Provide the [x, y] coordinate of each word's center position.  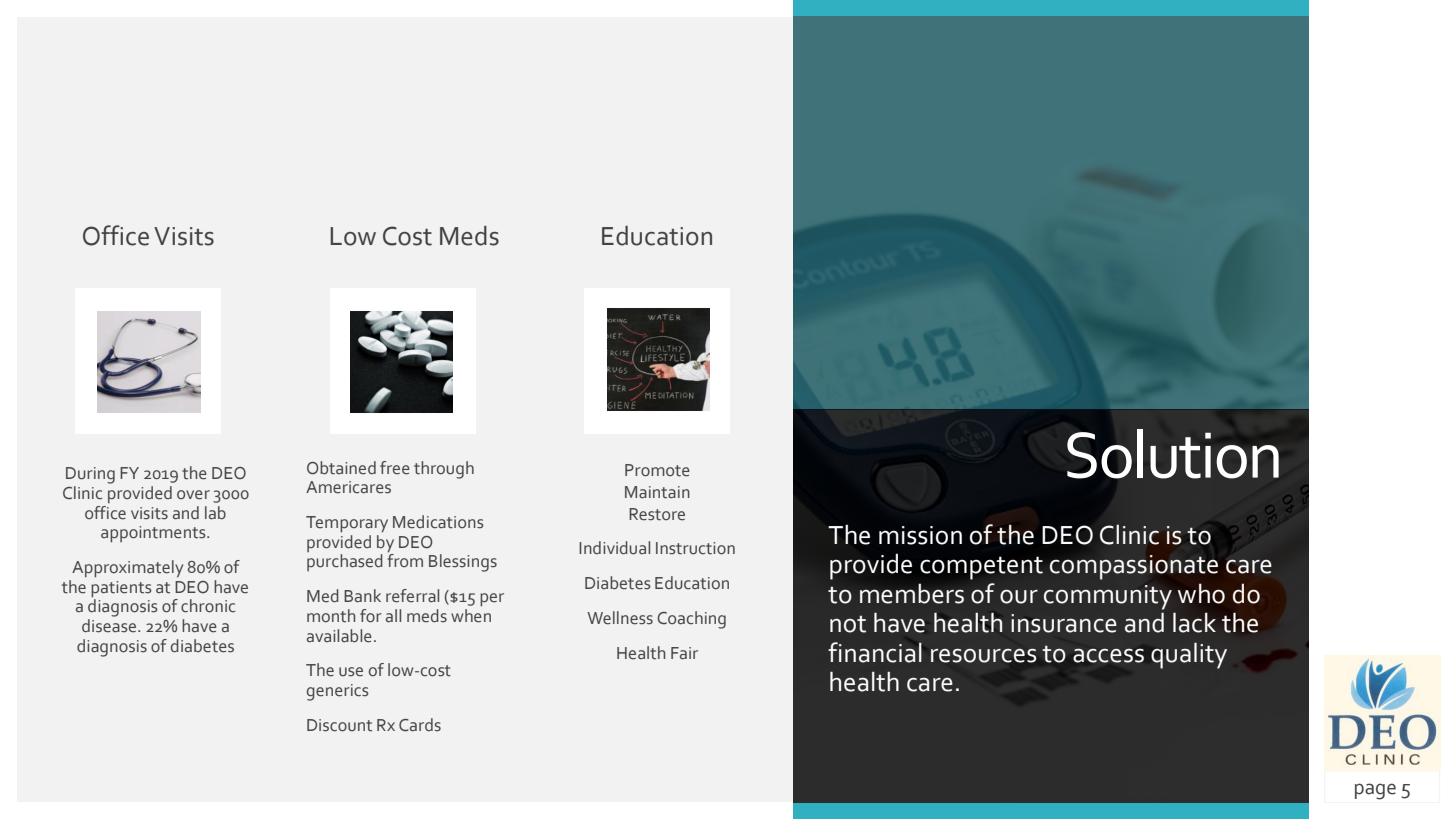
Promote [657, 470]
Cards [420, 725]
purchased [345, 562]
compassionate [1134, 567]
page [1375, 791]
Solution [1173, 454]
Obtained [341, 468]
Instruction [695, 548]
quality [1189, 656]
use [351, 672]
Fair [684, 653]
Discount [339, 725]
